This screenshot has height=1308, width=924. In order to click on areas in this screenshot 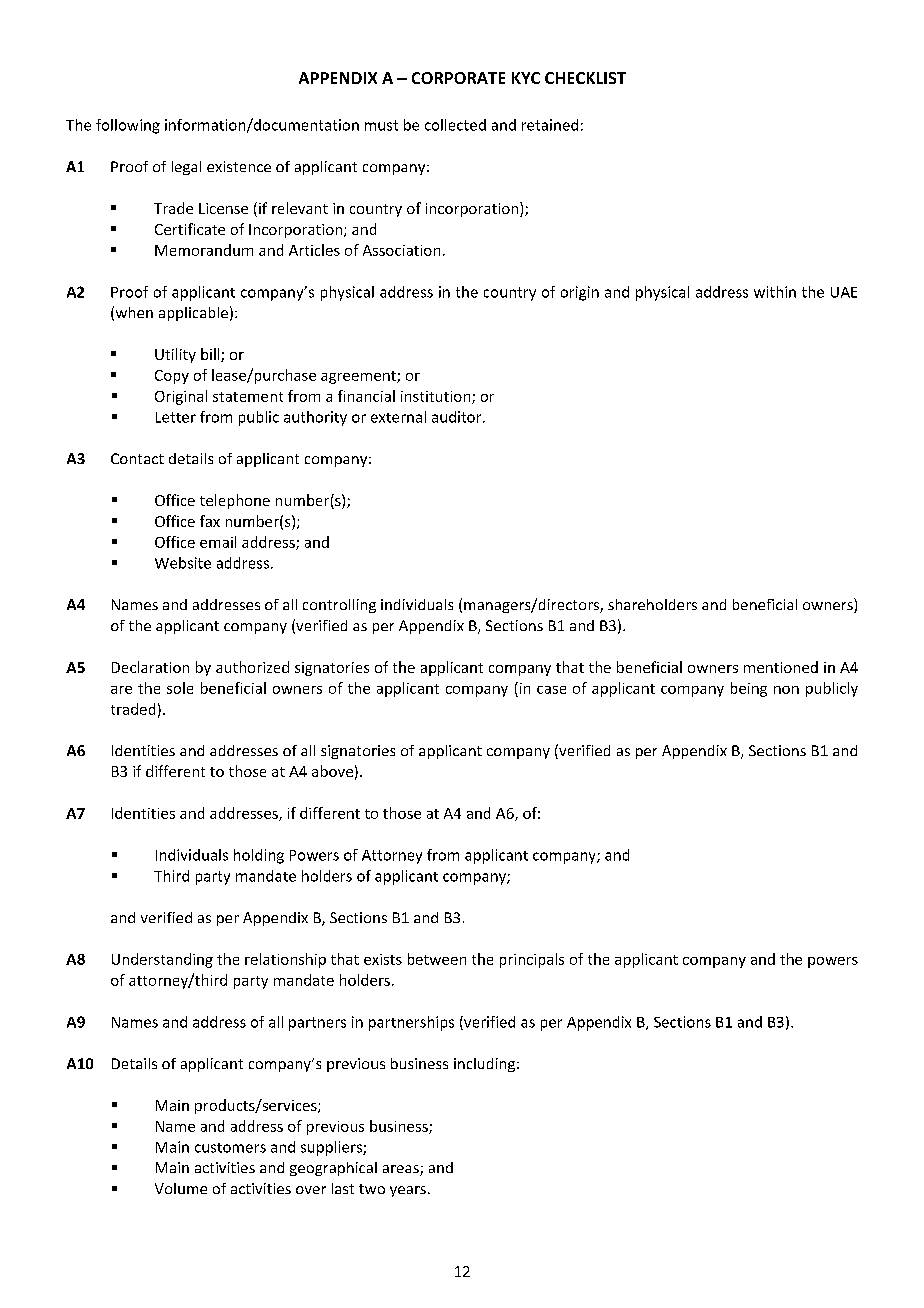, I will do `click(402, 1170)`.
